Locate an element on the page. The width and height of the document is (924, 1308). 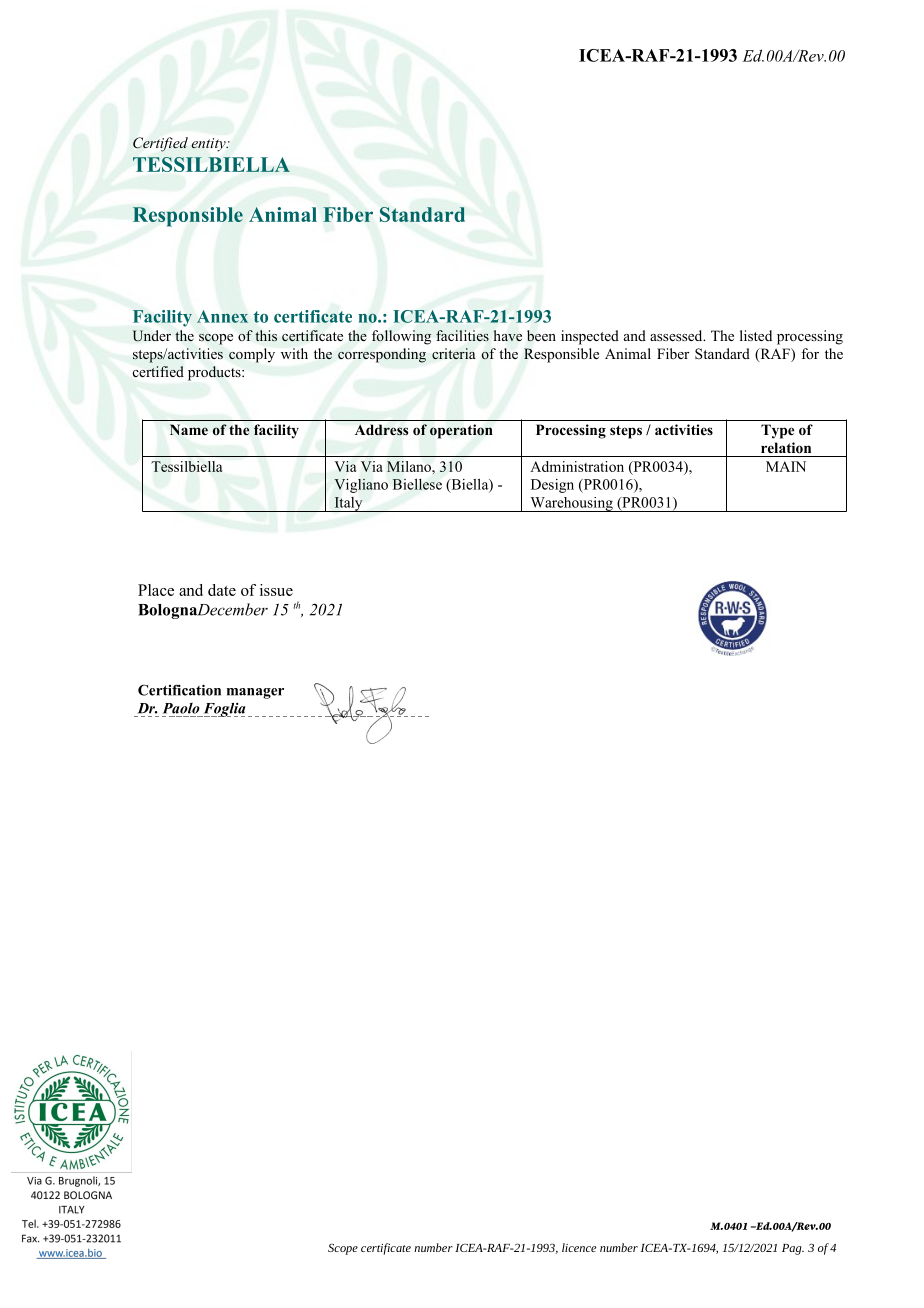
issue is located at coordinates (276, 590).
